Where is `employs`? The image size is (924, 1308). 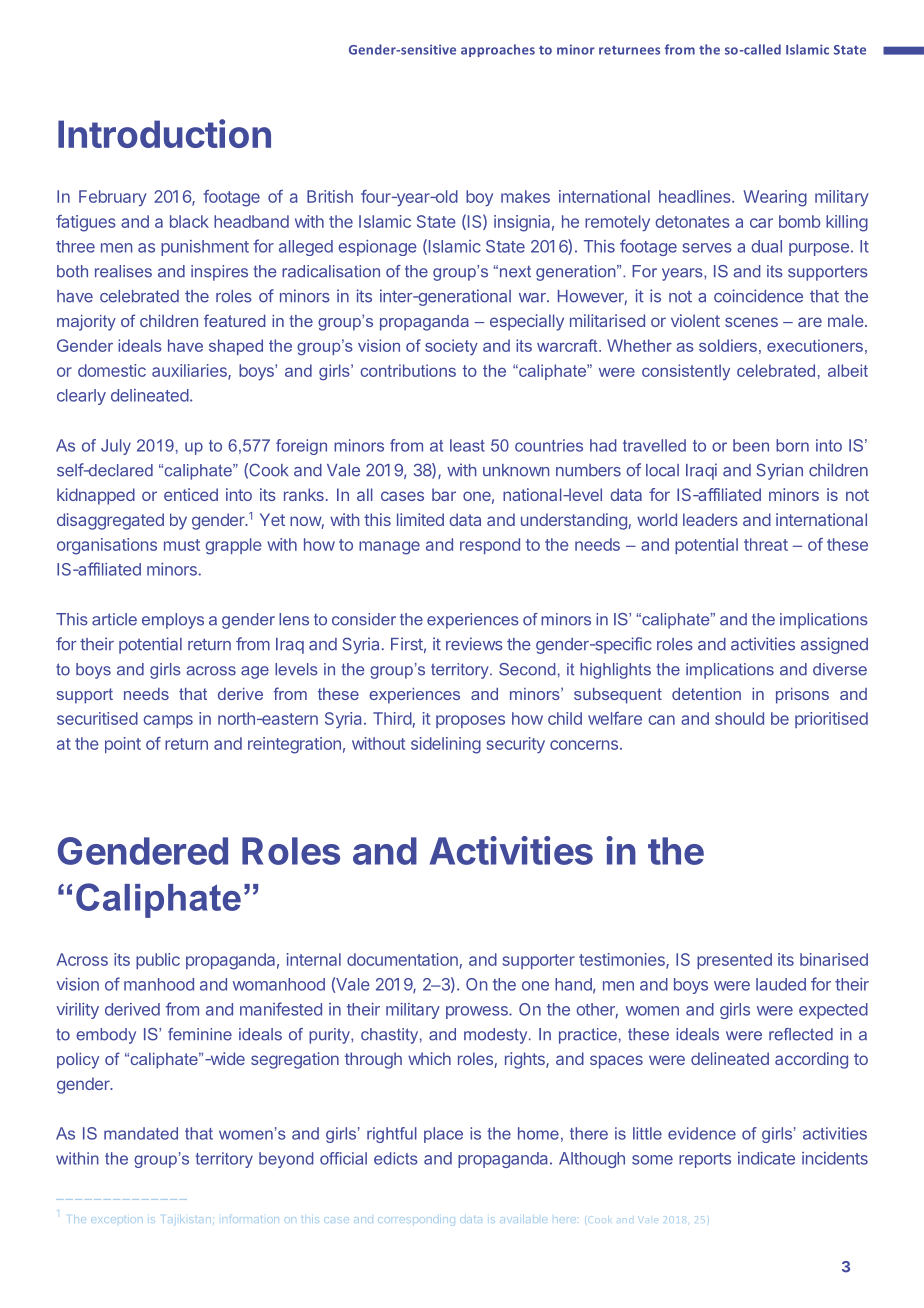 employs is located at coordinates (173, 621).
